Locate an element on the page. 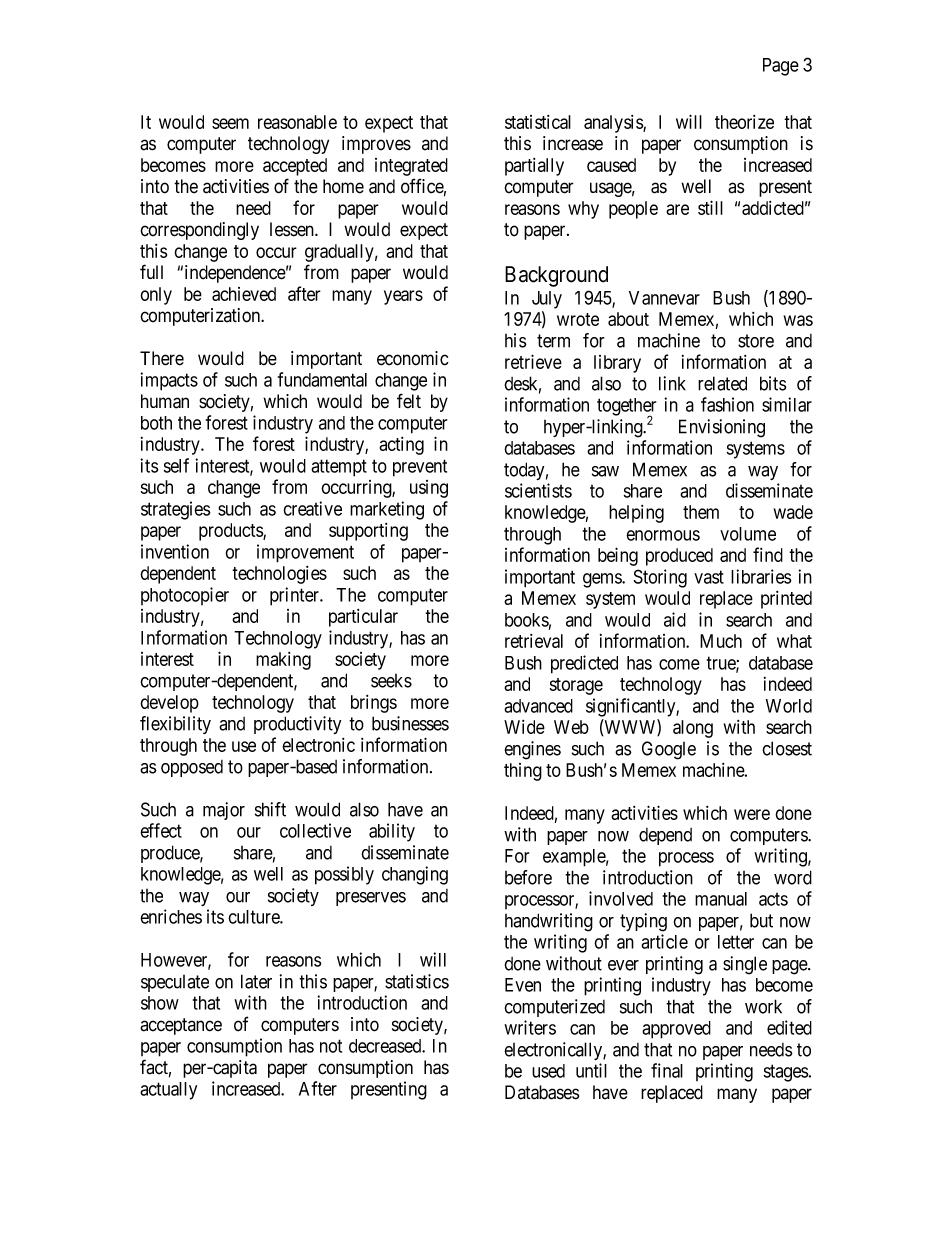  partially is located at coordinates (534, 167).
